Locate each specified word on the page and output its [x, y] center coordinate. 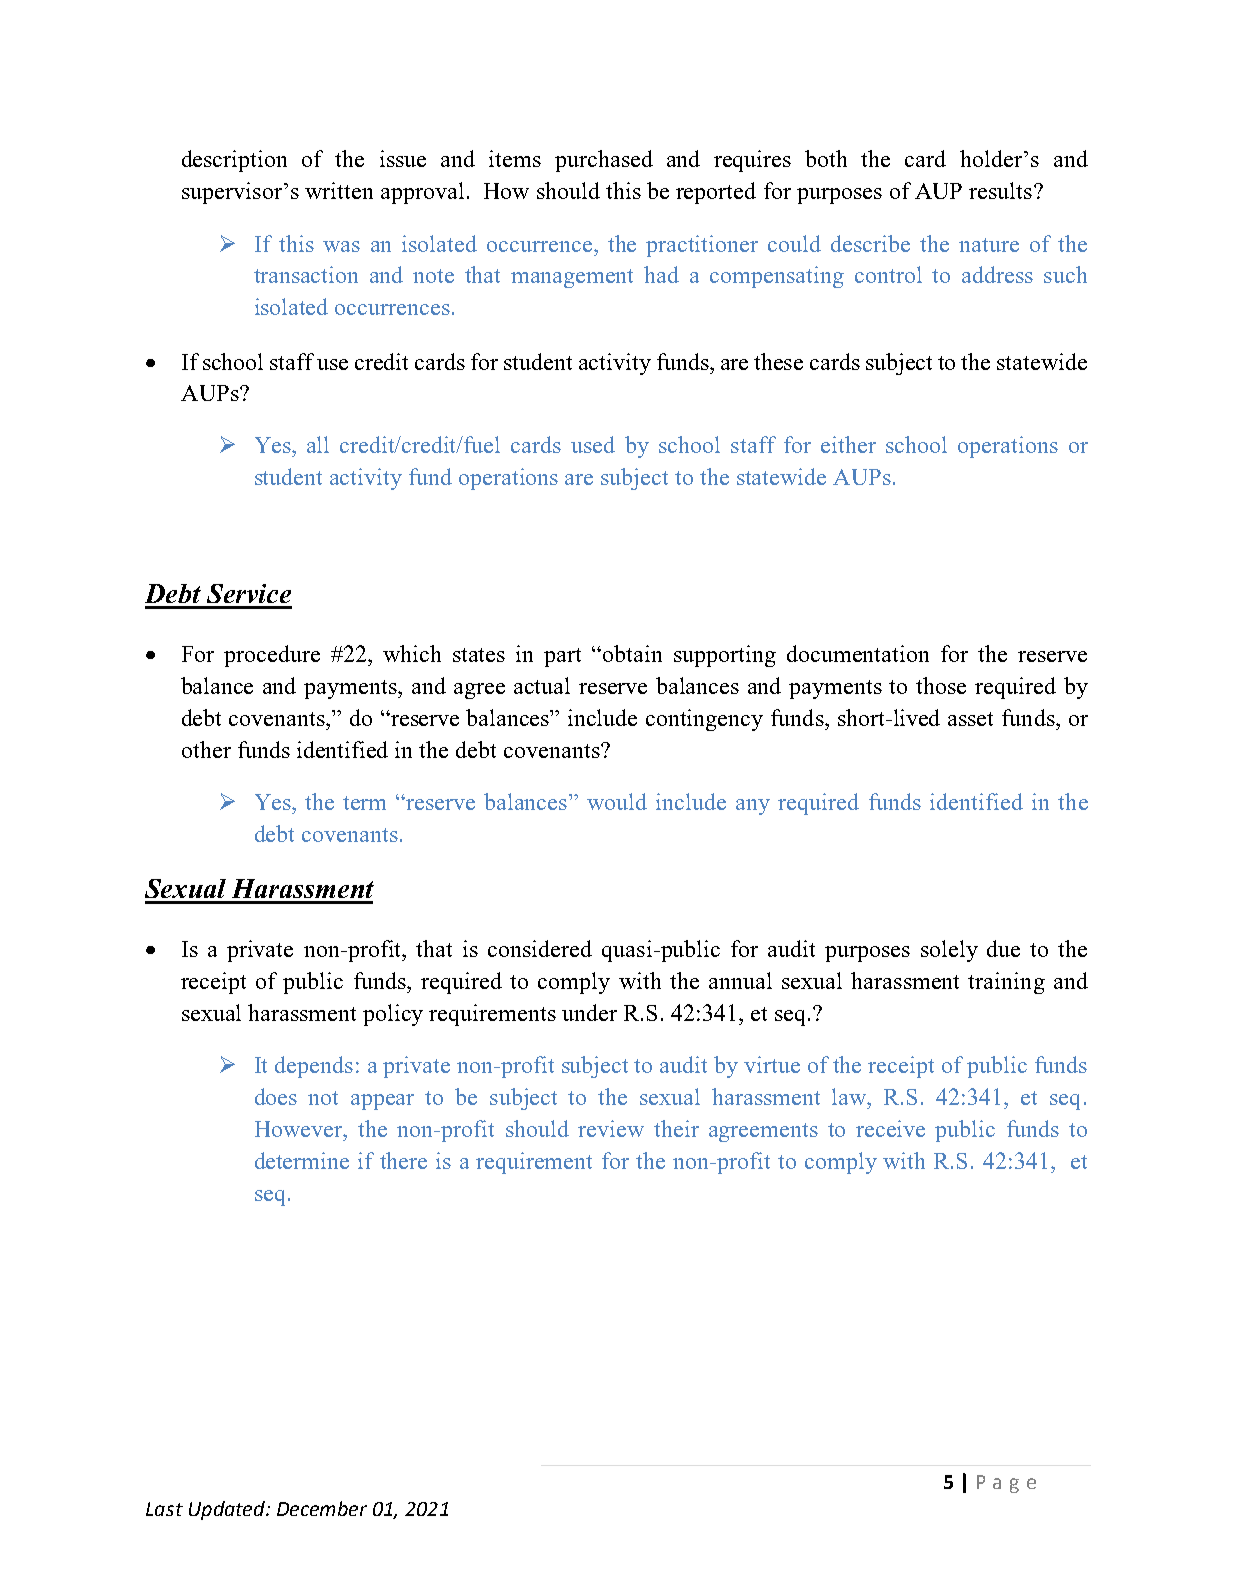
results [1000, 190]
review [611, 1128]
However [300, 1129]
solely [949, 951]
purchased [604, 161]
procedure [272, 656]
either [848, 444]
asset [970, 719]
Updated [228, 1510]
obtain [632, 653]
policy [393, 1015]
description [234, 161]
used [593, 444]
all [318, 444]
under [589, 1012]
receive [890, 1128]
